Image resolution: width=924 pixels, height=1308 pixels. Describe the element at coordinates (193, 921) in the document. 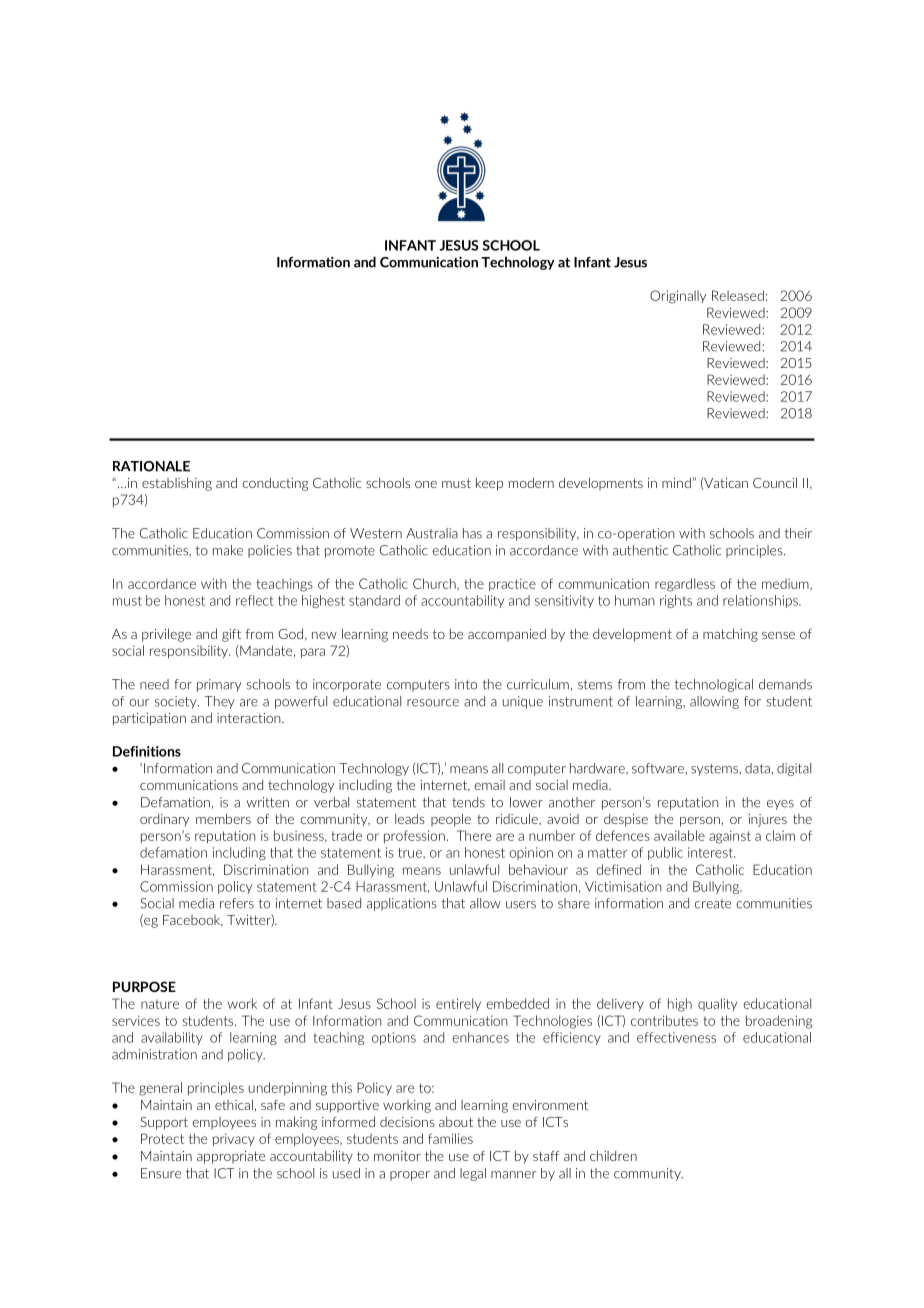

I see `Facebook` at that location.
